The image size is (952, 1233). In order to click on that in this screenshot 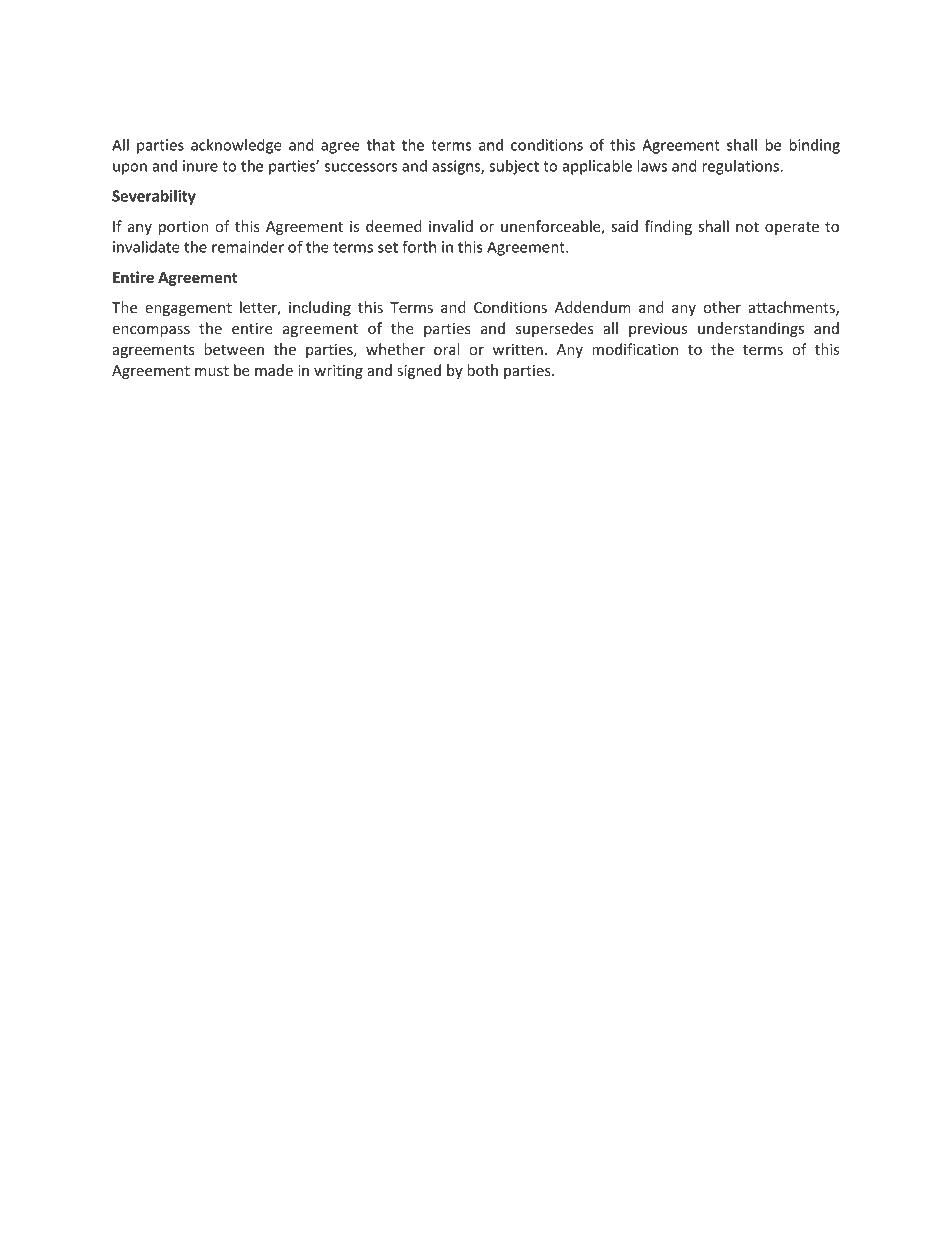, I will do `click(381, 145)`.
